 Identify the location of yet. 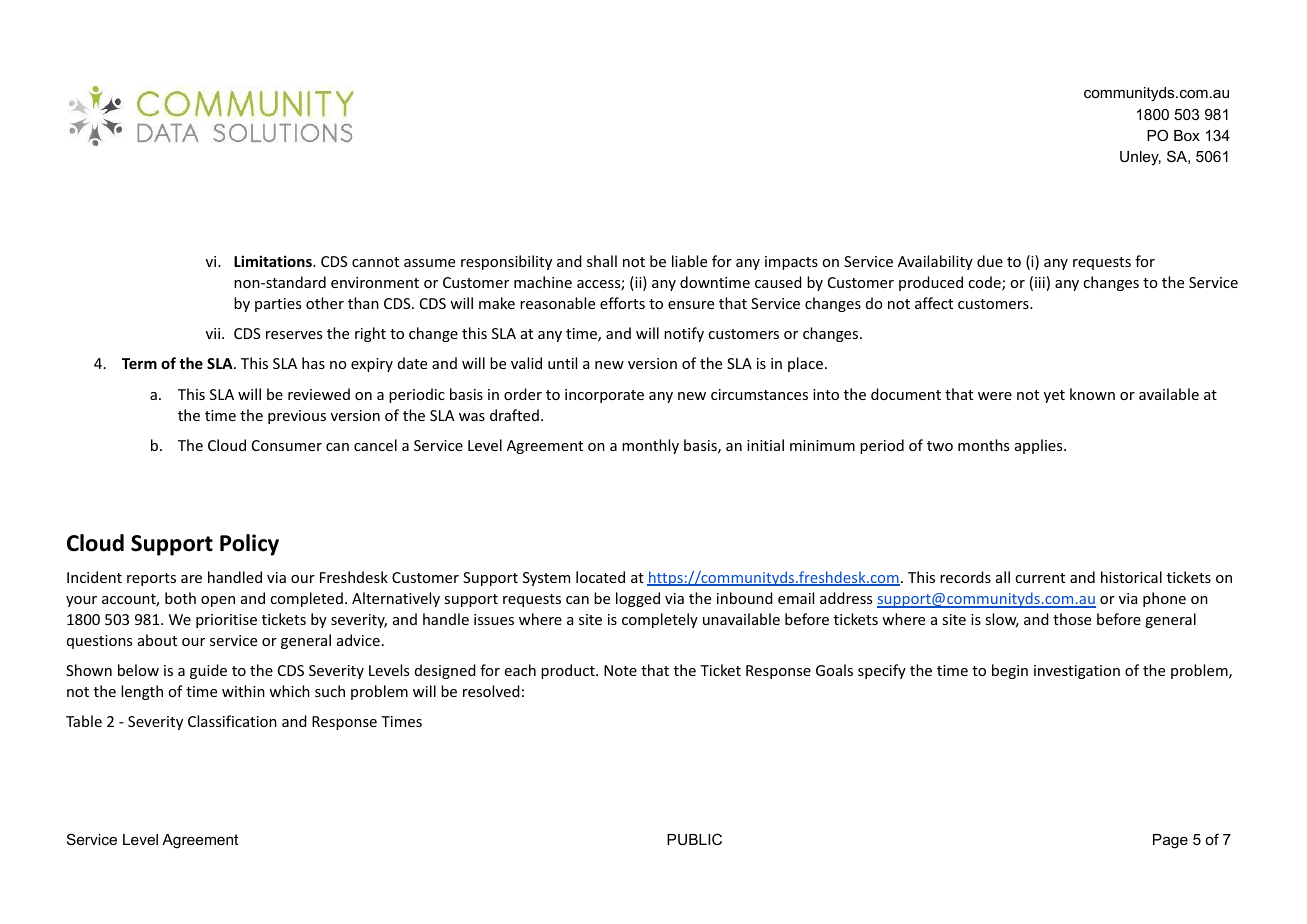
(1054, 396).
